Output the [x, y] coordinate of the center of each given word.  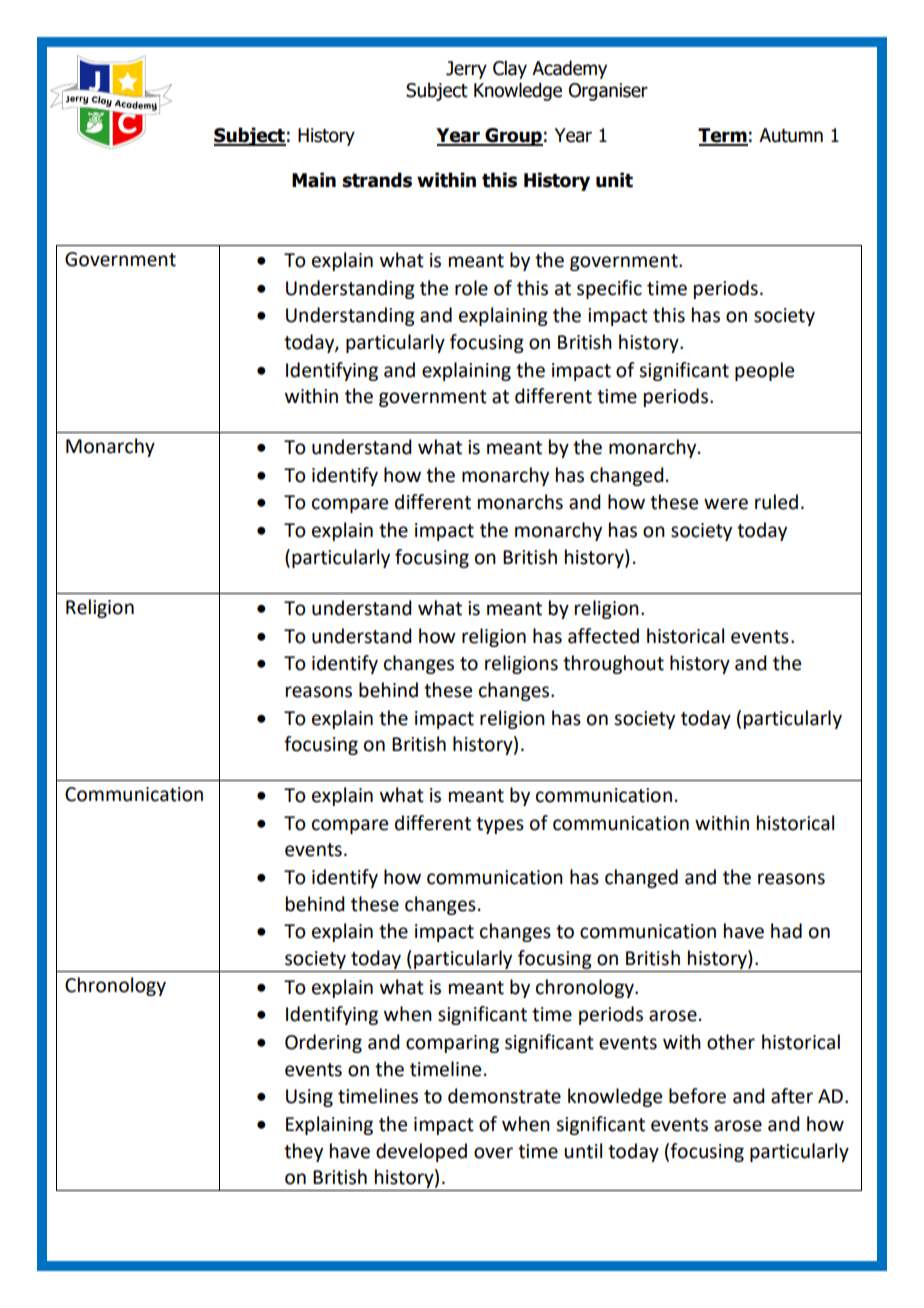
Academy [569, 69]
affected [603, 636]
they [303, 1152]
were [726, 504]
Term [723, 136]
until [583, 1151]
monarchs [520, 502]
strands [377, 180]
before [697, 1096]
